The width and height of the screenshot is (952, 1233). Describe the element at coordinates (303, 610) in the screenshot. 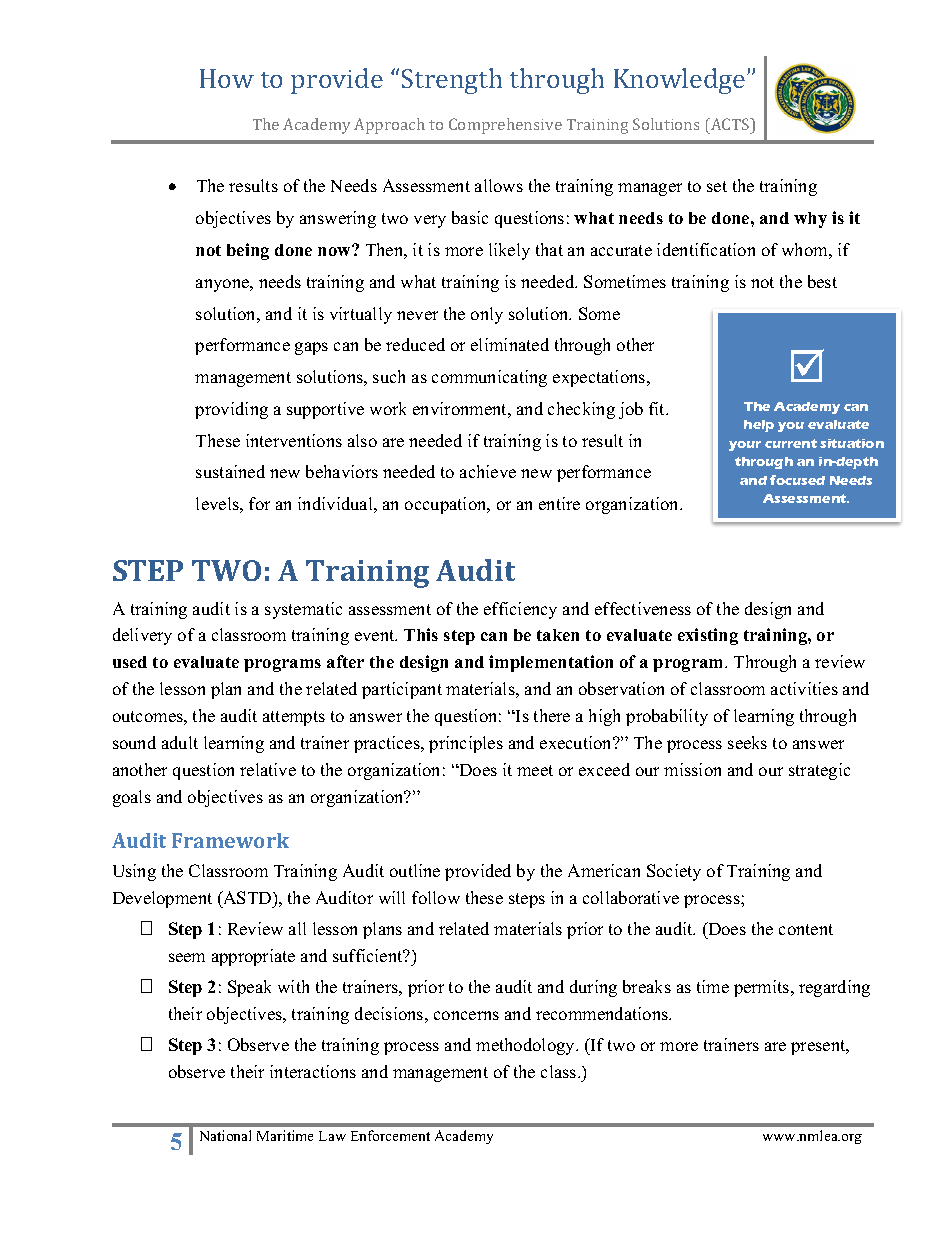

I see `systematic` at that location.
